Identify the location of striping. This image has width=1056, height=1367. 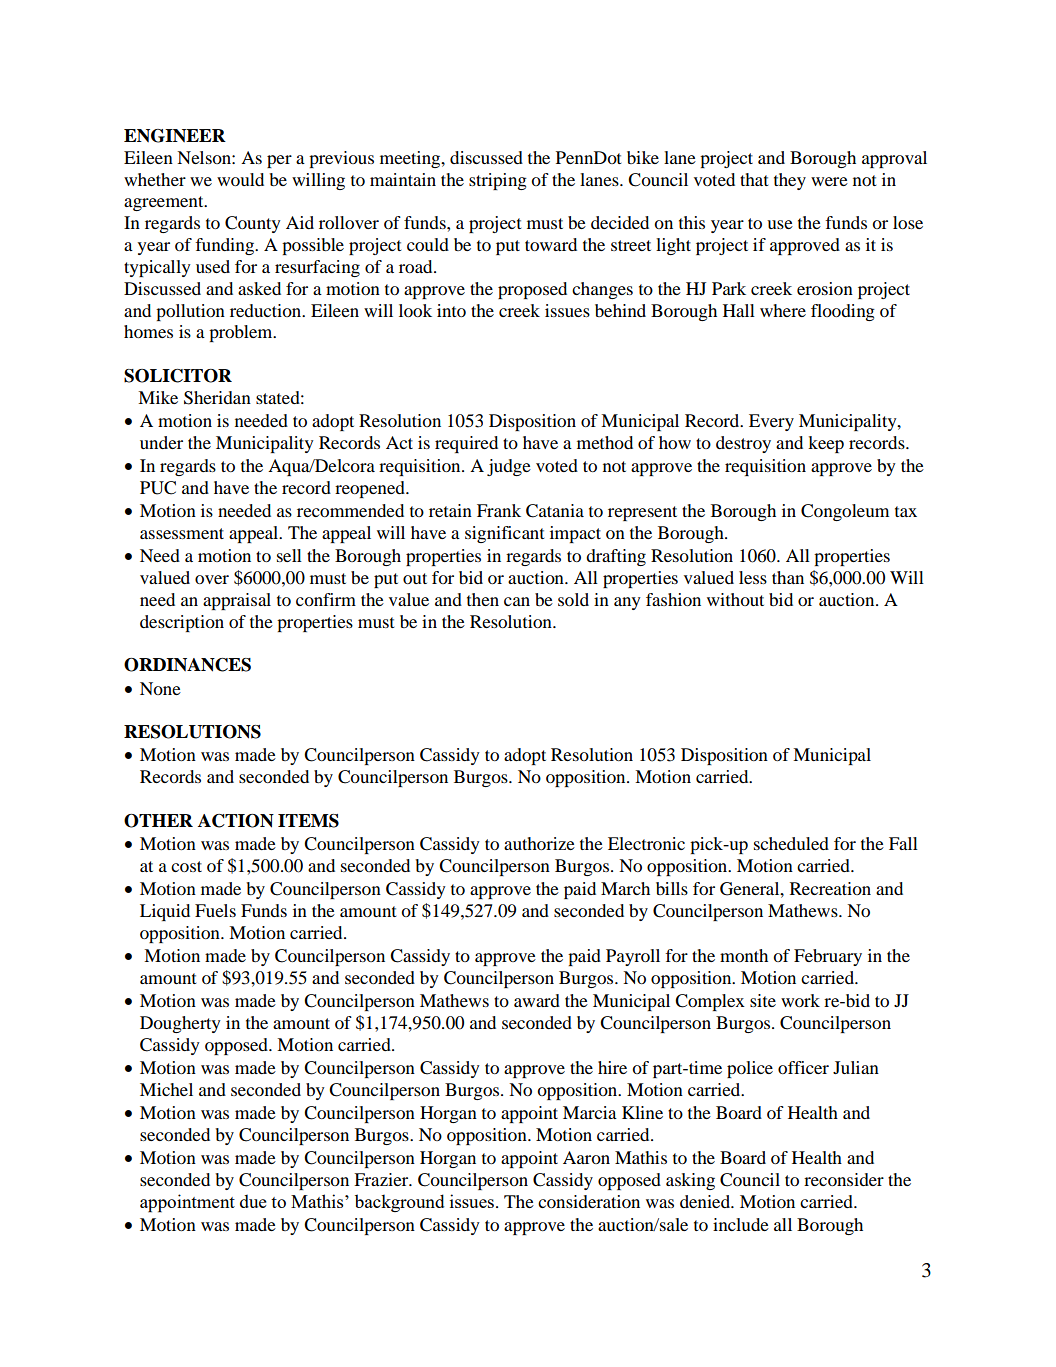
(498, 181).
